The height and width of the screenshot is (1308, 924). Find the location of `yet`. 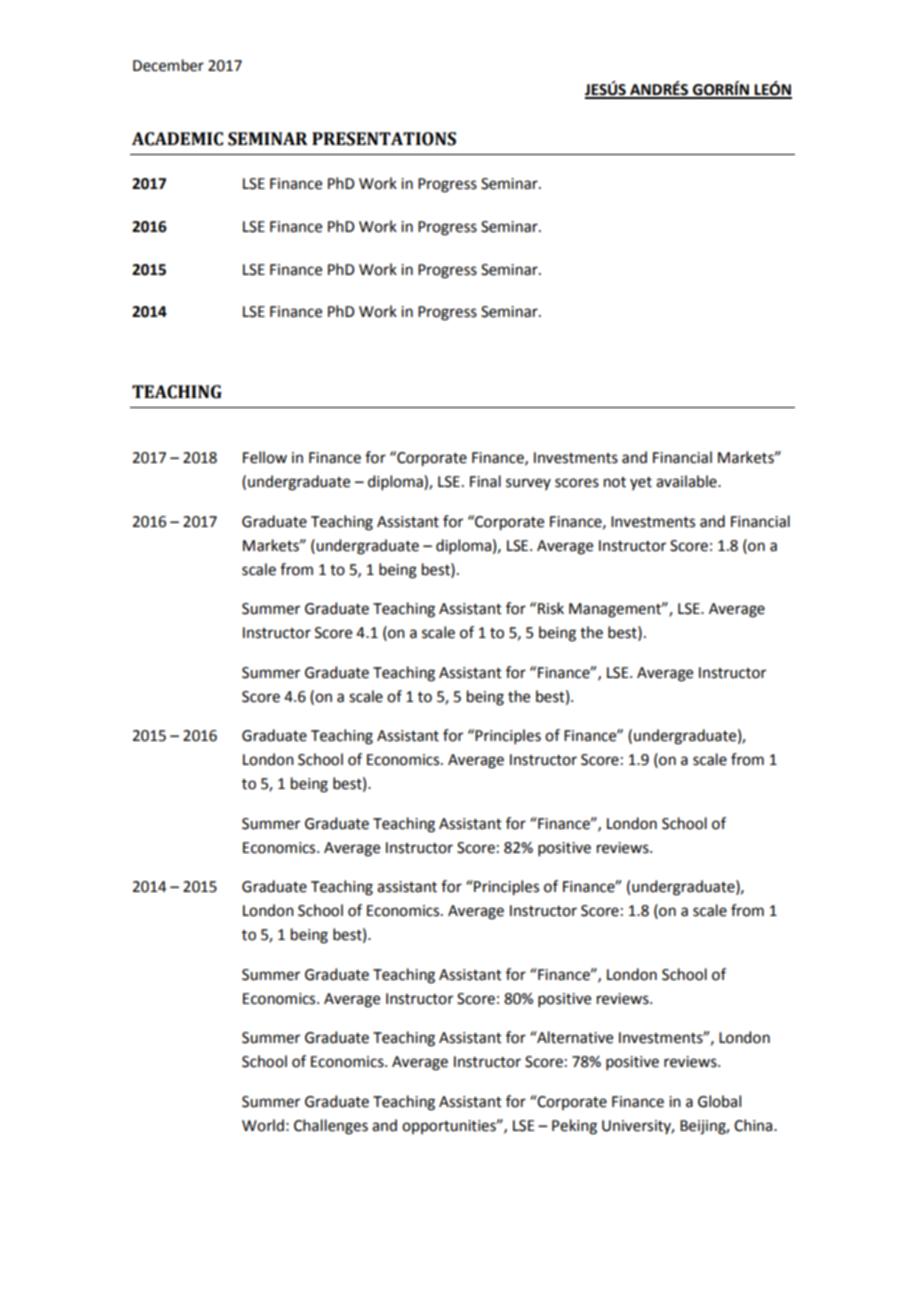

yet is located at coordinates (641, 483).
